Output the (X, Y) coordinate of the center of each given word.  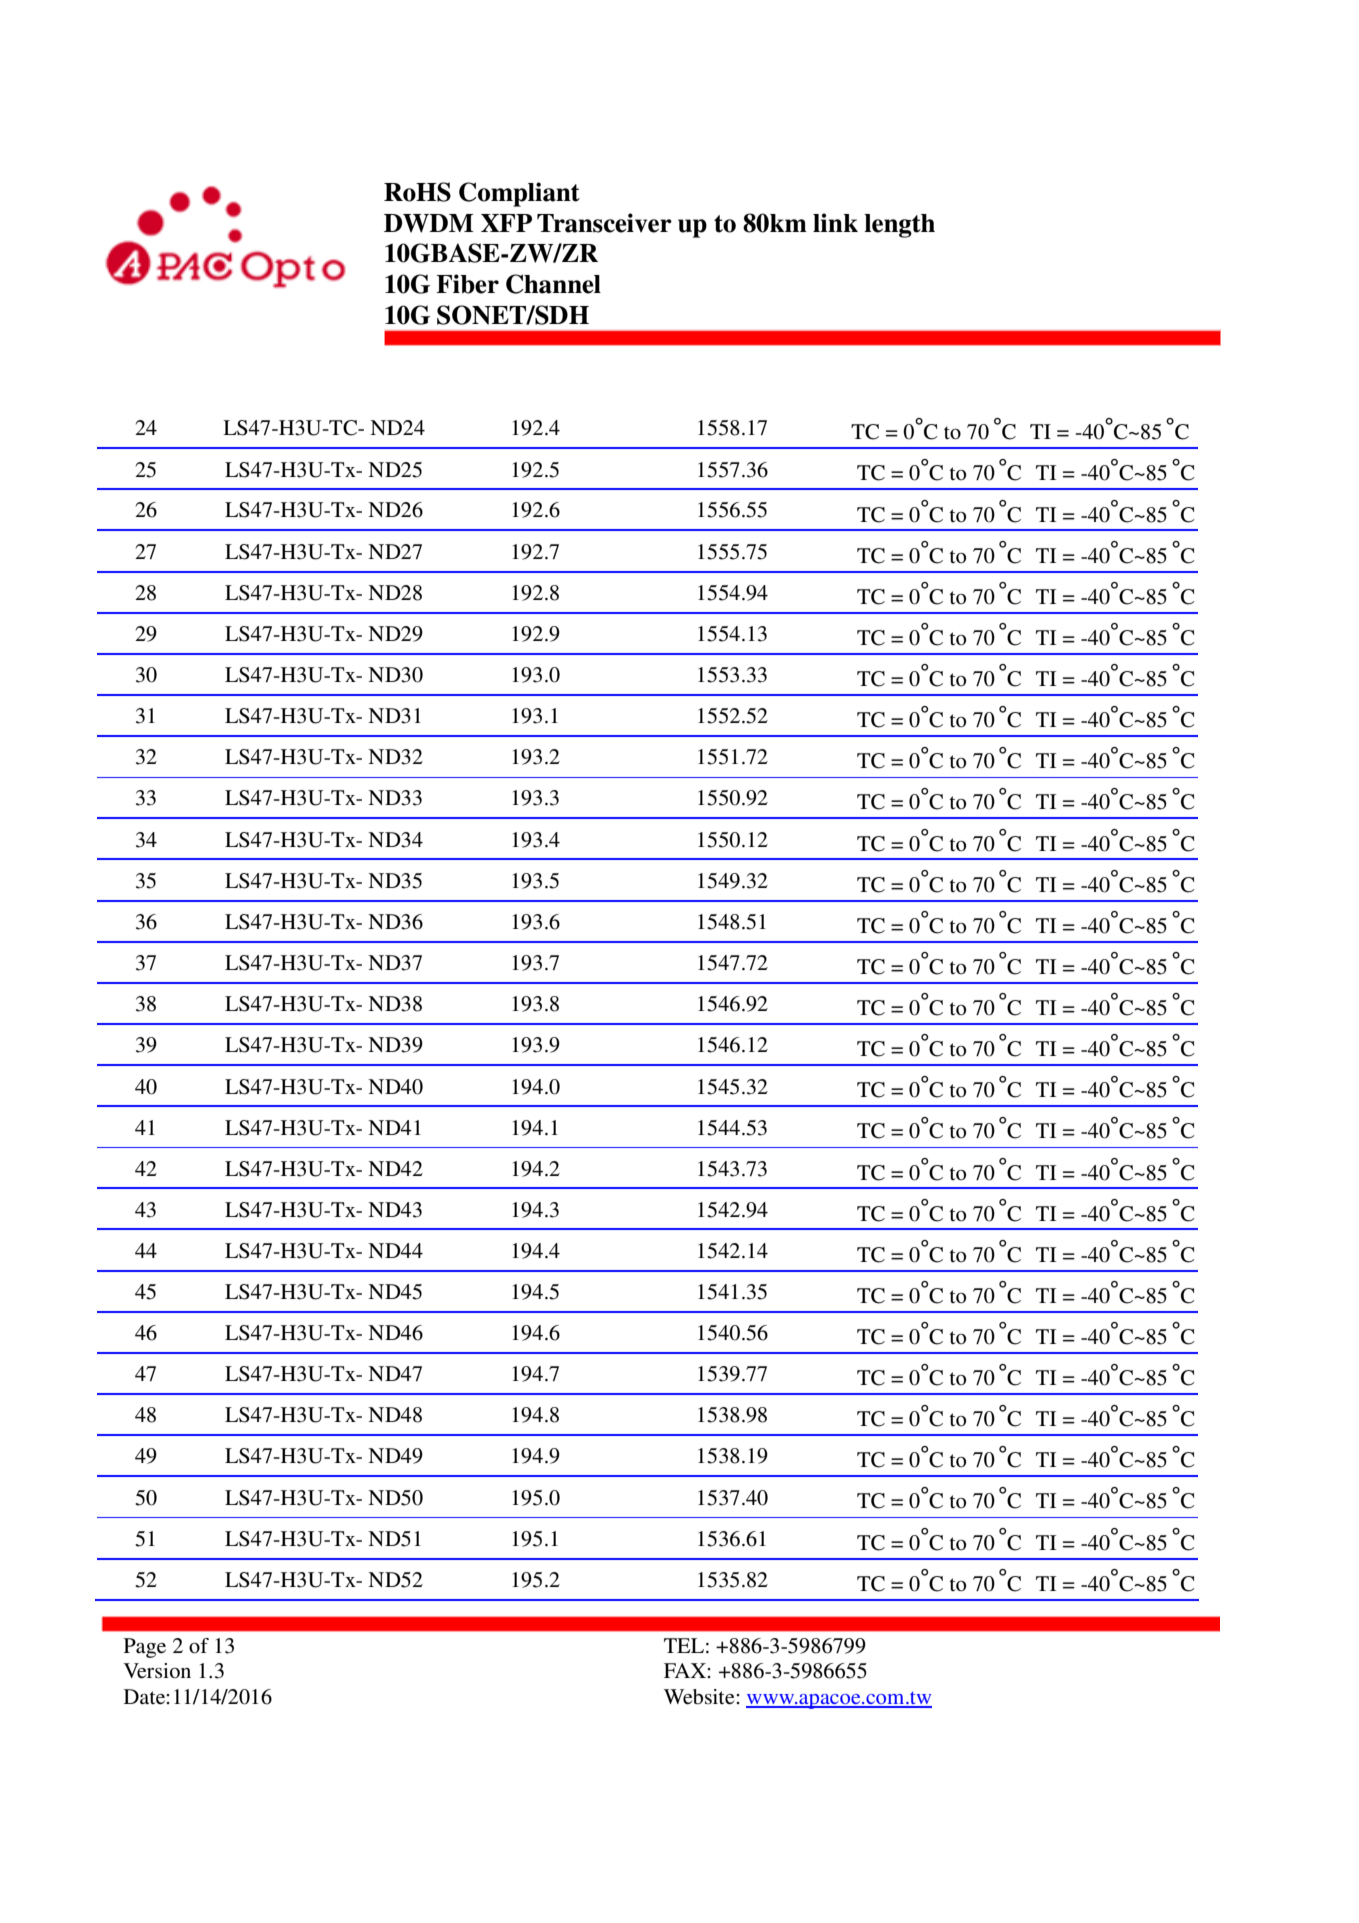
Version (157, 1671)
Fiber (467, 284)
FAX (686, 1670)
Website (700, 1697)
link (835, 222)
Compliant (519, 194)
